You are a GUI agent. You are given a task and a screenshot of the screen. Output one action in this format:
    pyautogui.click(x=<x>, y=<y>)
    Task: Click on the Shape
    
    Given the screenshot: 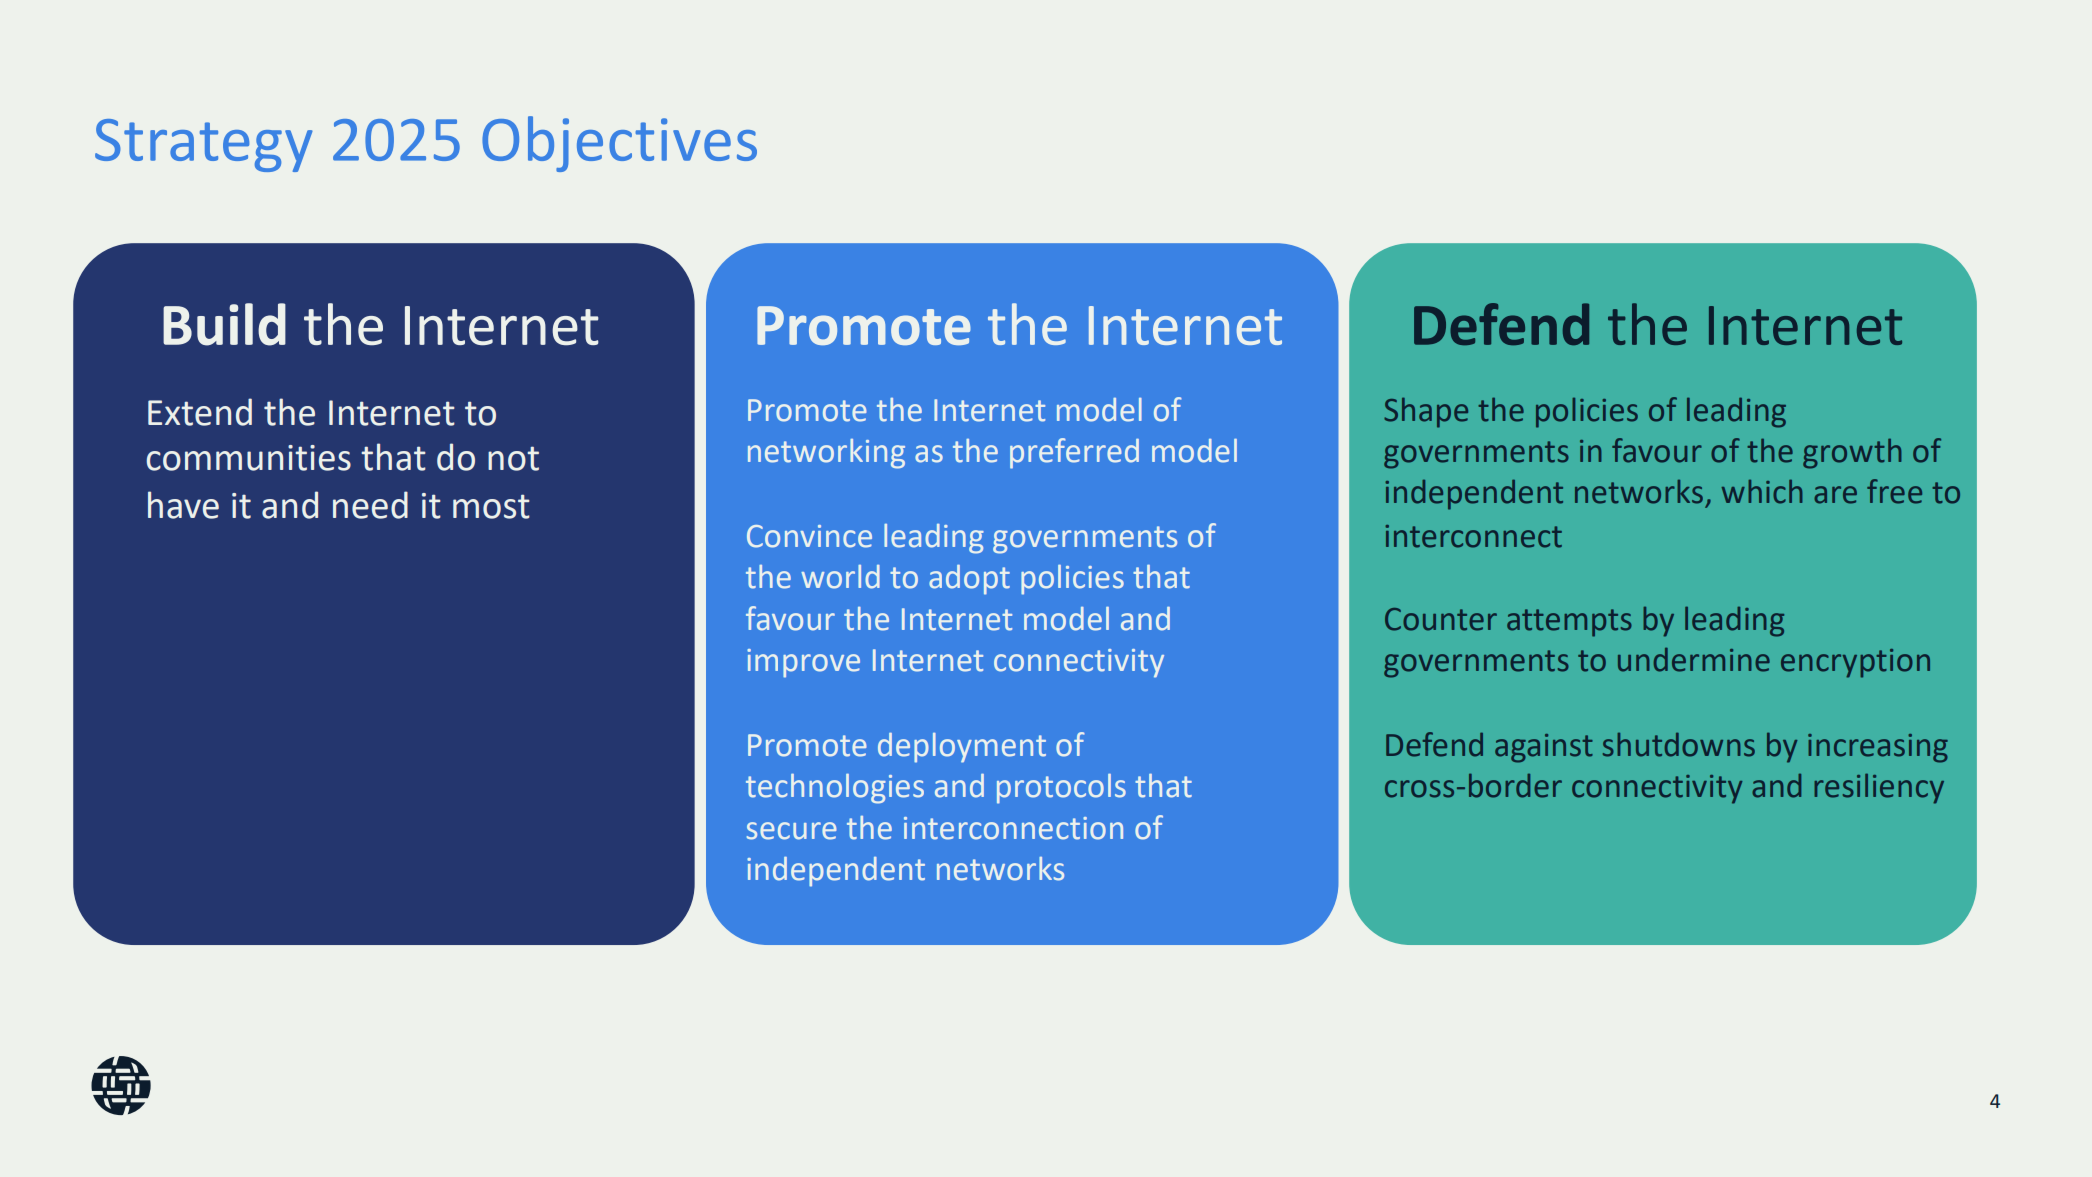 What is the action you would take?
    pyautogui.click(x=1426, y=412)
